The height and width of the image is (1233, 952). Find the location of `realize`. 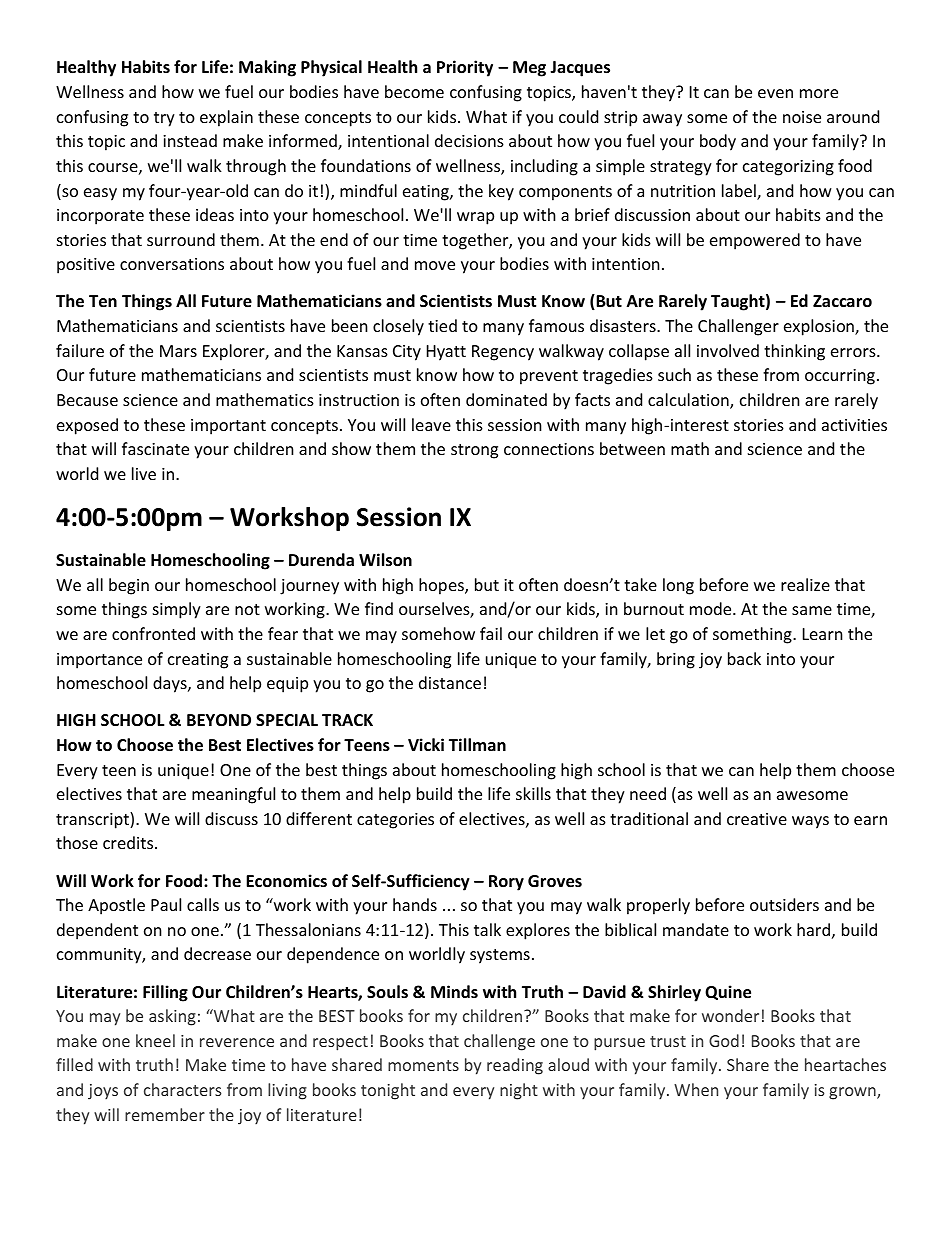

realize is located at coordinates (805, 584).
